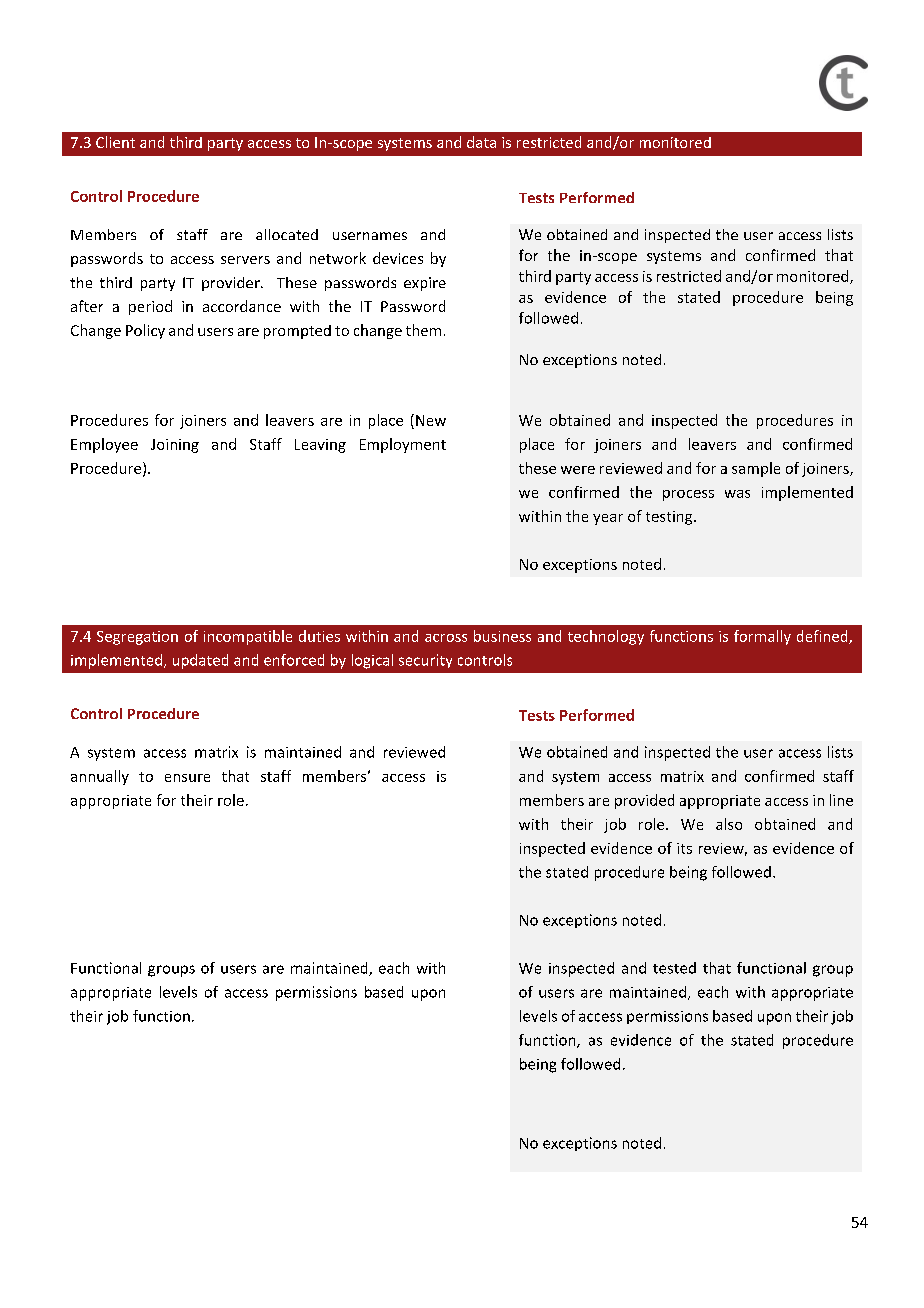 The image size is (924, 1308). I want to click on Policy, so click(145, 331).
